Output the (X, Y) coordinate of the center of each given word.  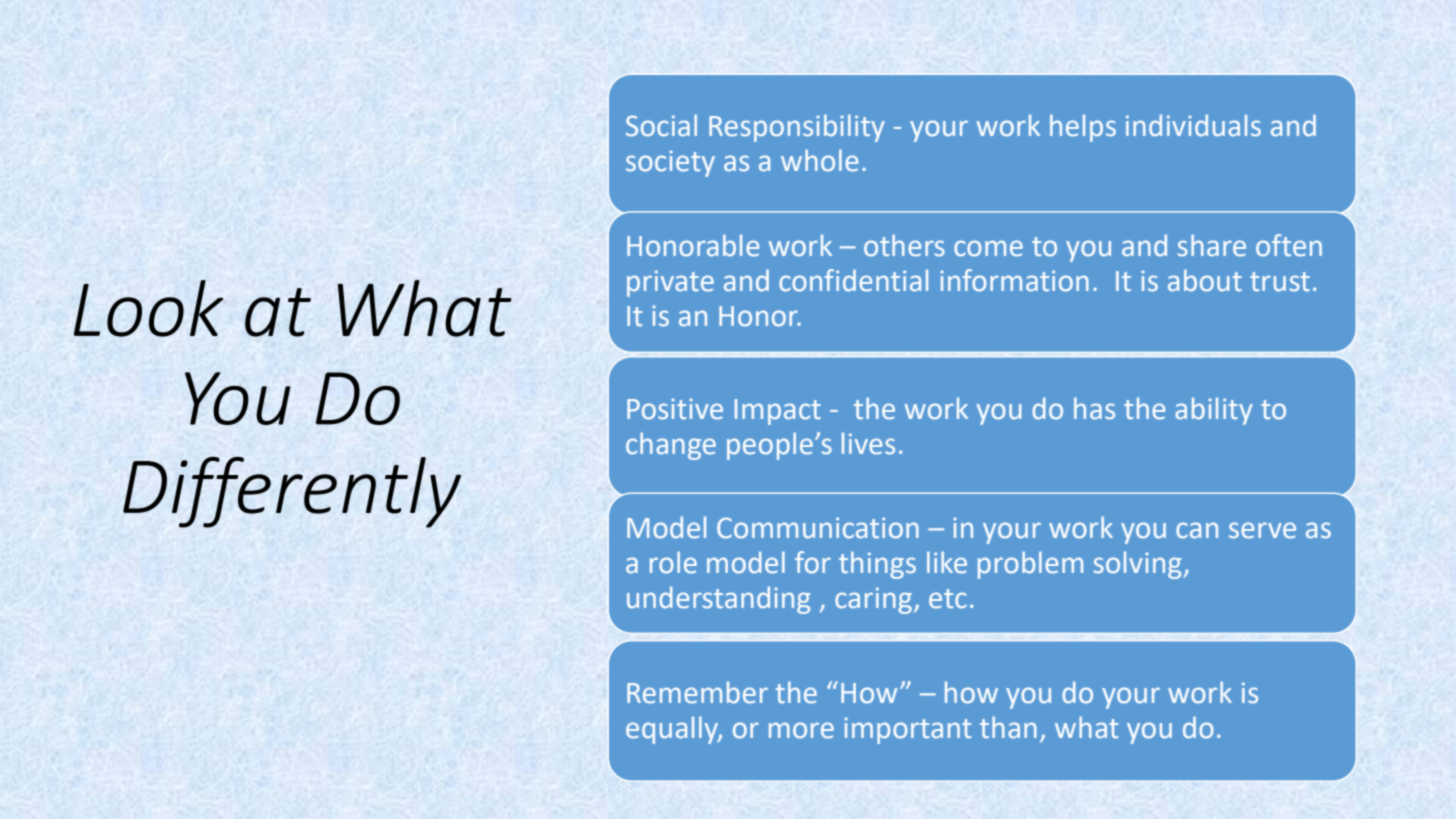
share (1212, 245)
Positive (675, 409)
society (670, 163)
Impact (778, 412)
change (671, 446)
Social (661, 125)
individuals (1193, 125)
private (670, 283)
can (1197, 530)
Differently (292, 492)
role (673, 562)
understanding (718, 600)
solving (1137, 565)
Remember (697, 692)
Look (148, 308)
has (1094, 408)
